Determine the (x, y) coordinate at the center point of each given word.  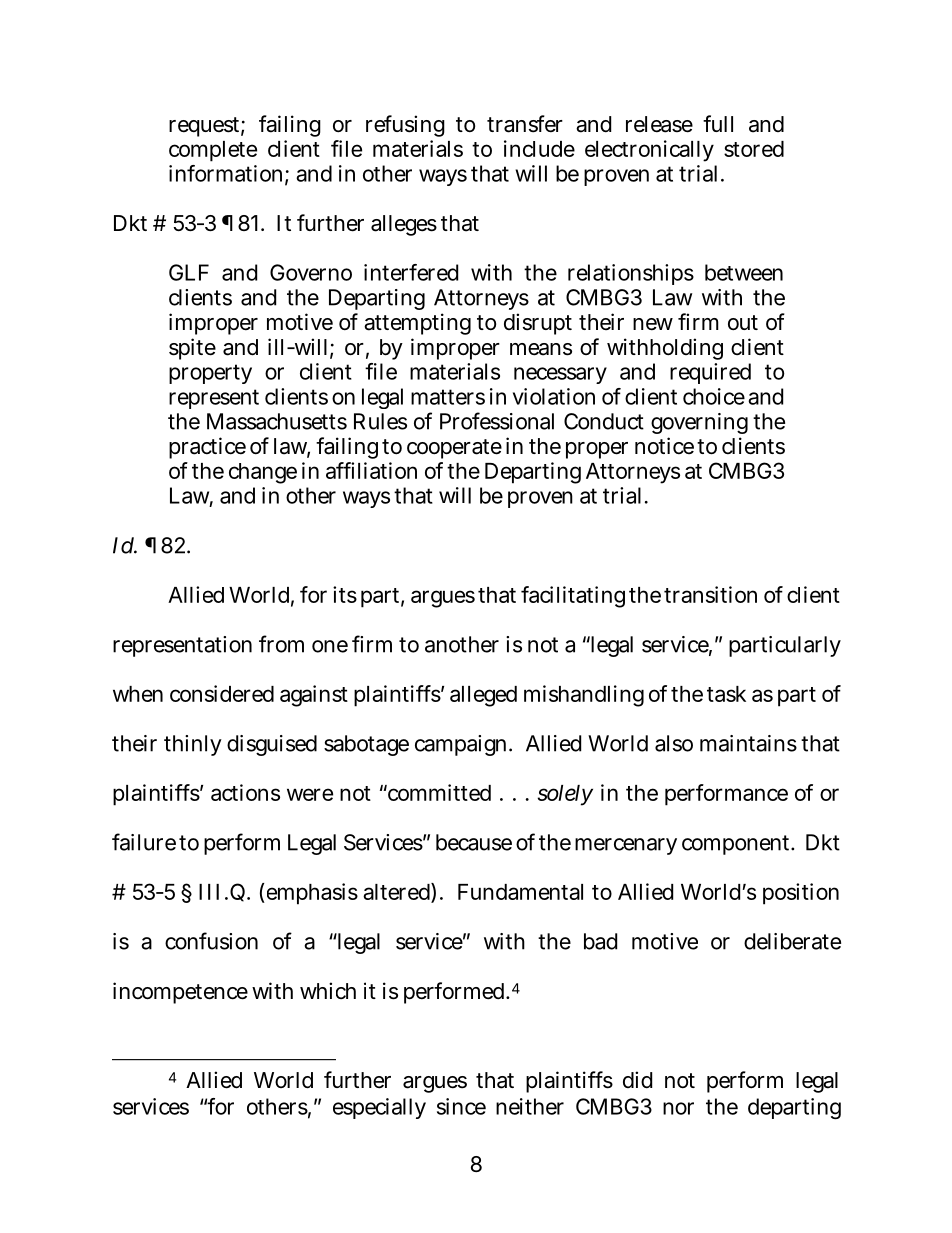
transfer (525, 124)
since (461, 1106)
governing (699, 423)
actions (245, 792)
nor (678, 1108)
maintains (748, 743)
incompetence (180, 993)
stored (754, 149)
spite (192, 349)
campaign (460, 745)
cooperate (454, 449)
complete (213, 151)
